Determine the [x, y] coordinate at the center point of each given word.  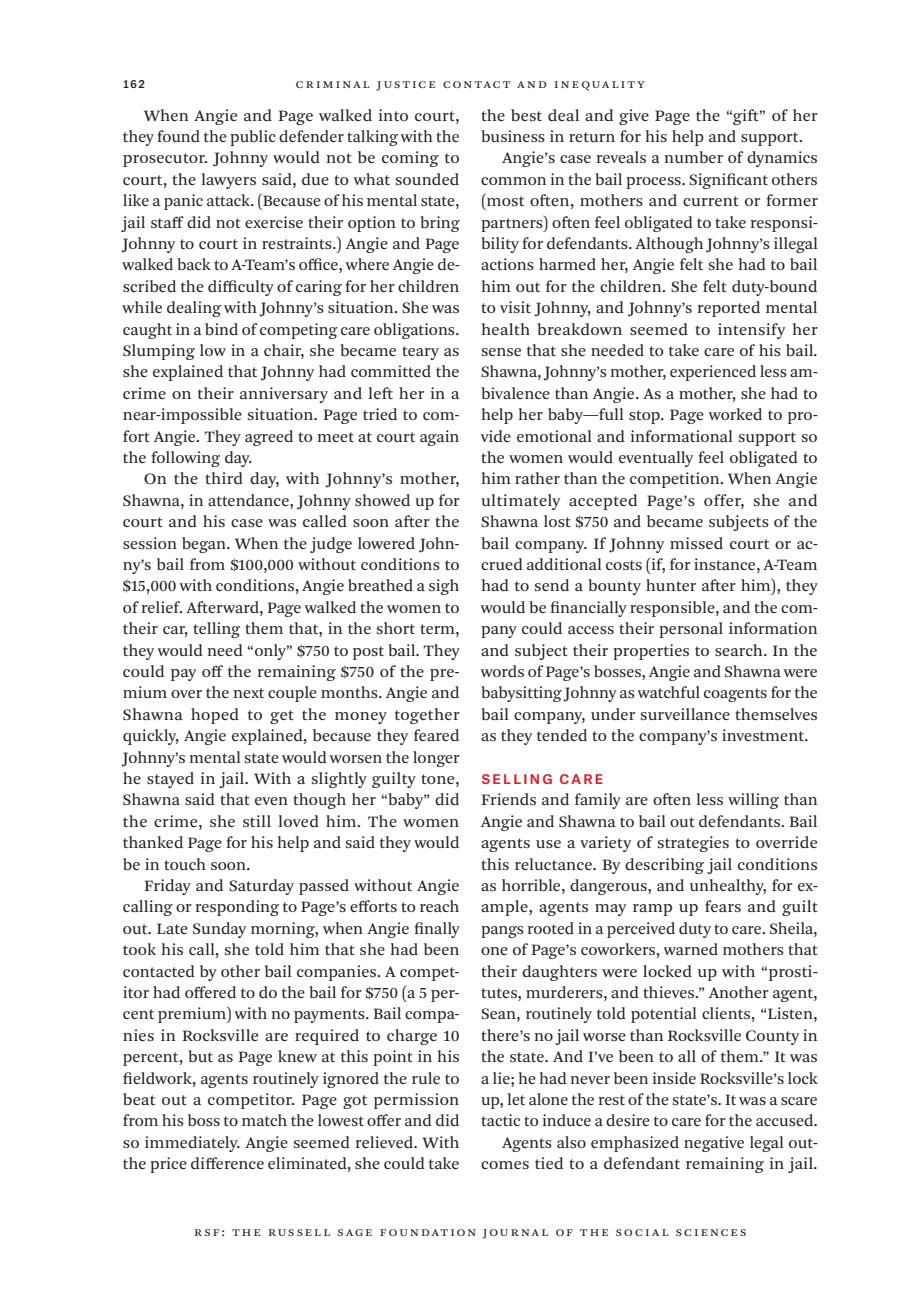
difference [227, 1163]
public [253, 138]
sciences [711, 1232]
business [513, 136]
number [694, 157]
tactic [500, 1120]
